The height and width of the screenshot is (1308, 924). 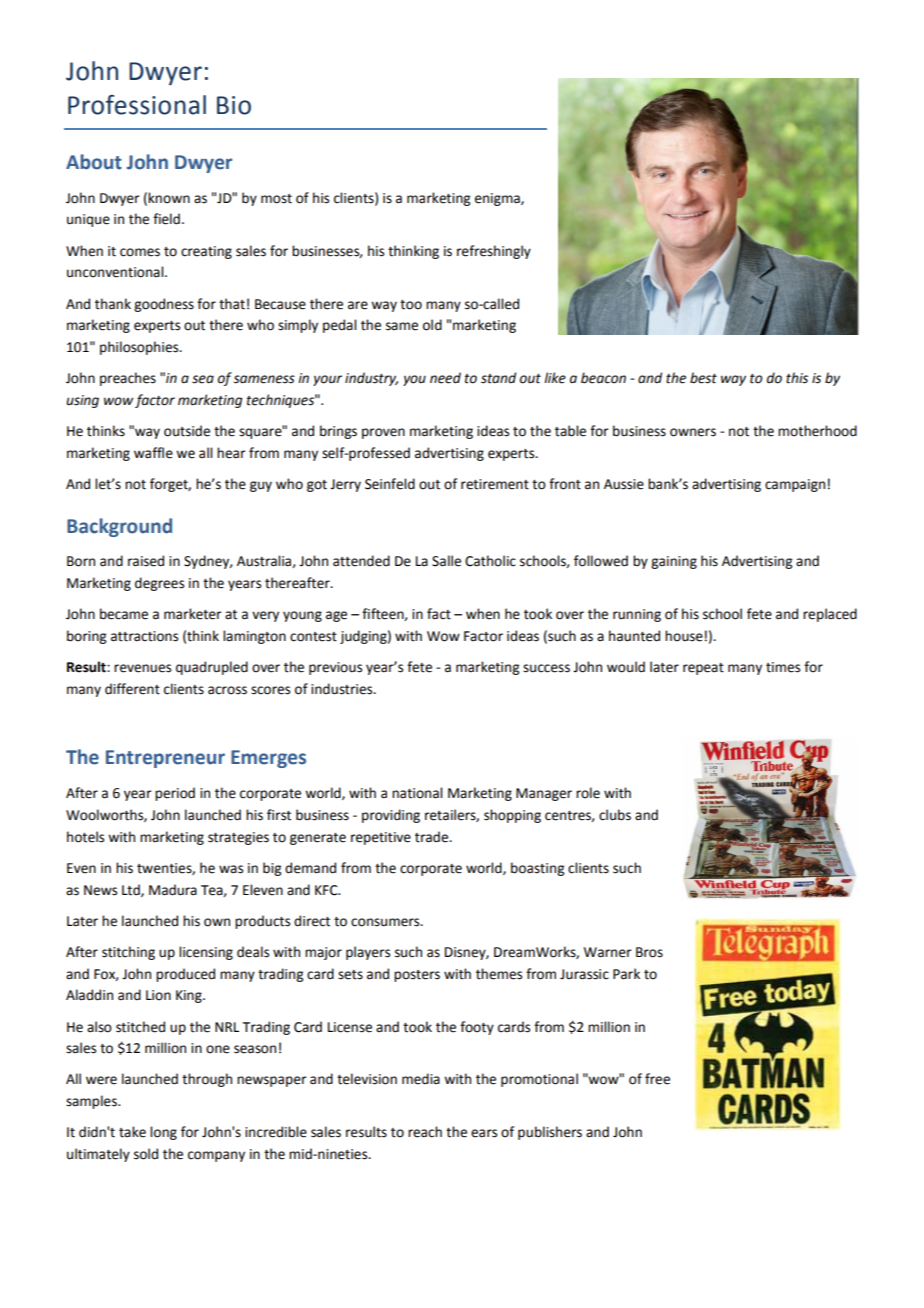 What do you see at coordinates (494, 252) in the screenshot?
I see `refreshingly` at bounding box center [494, 252].
